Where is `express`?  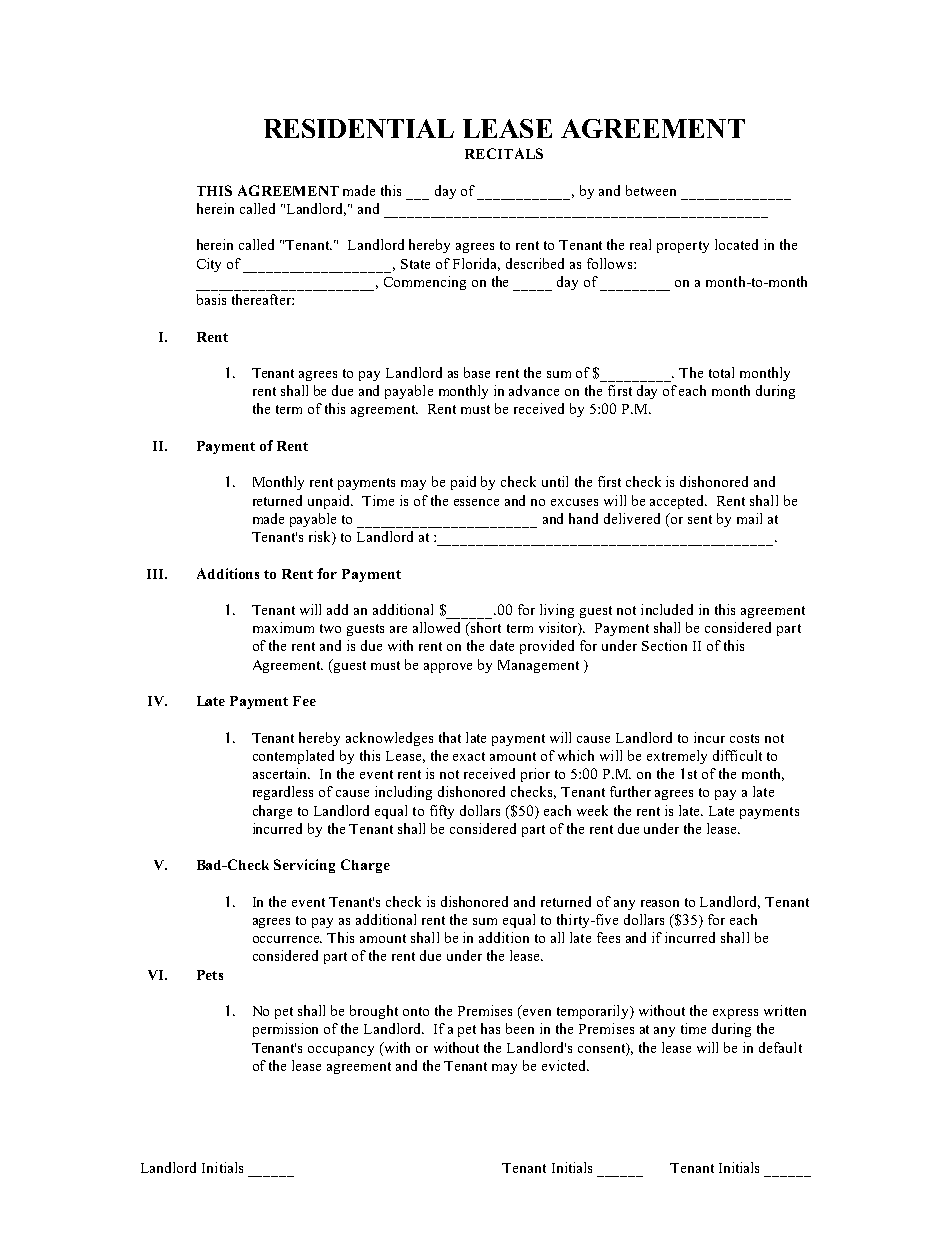
express is located at coordinates (735, 1014).
